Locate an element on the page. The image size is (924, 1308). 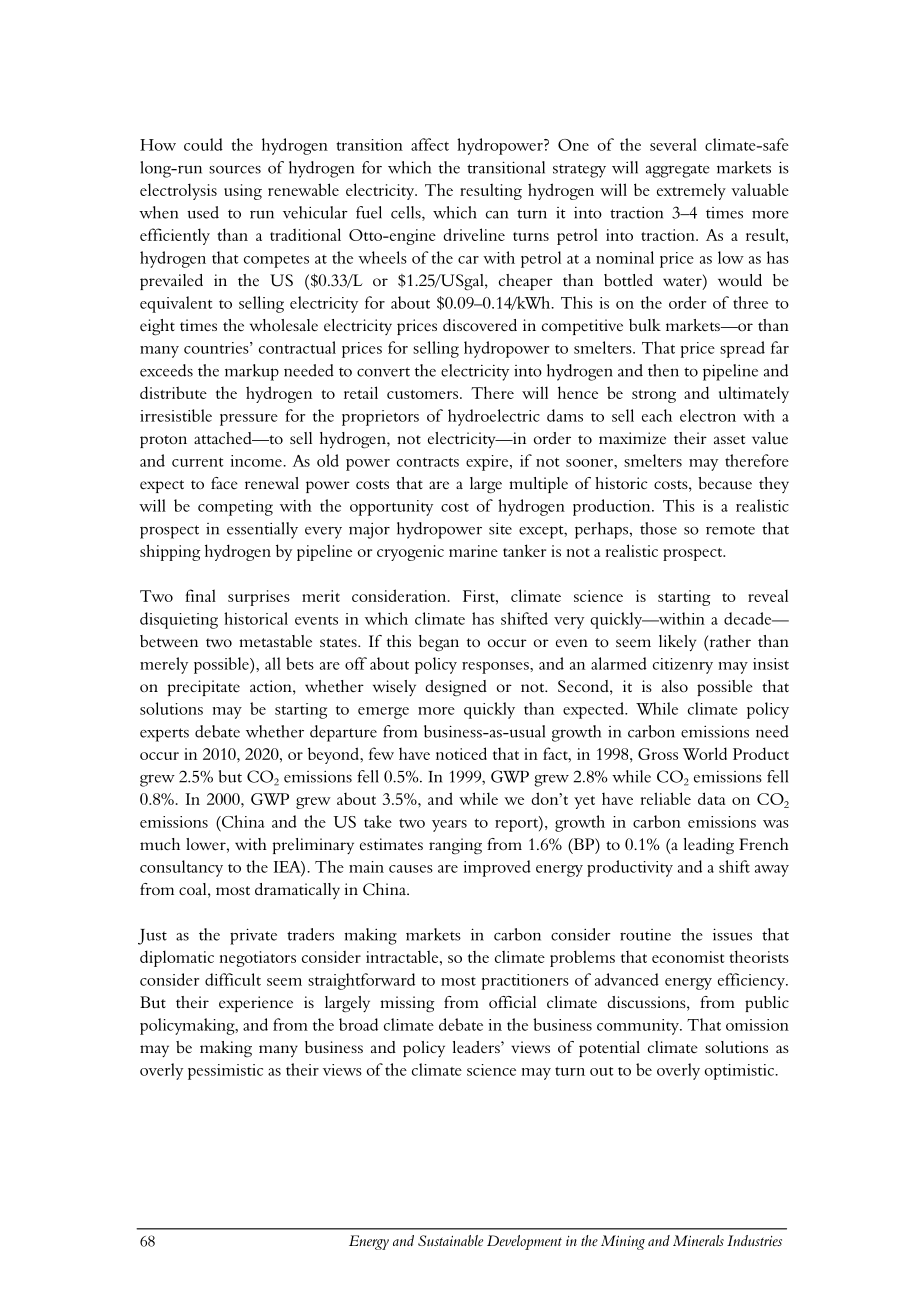
economist is located at coordinates (688, 957).
